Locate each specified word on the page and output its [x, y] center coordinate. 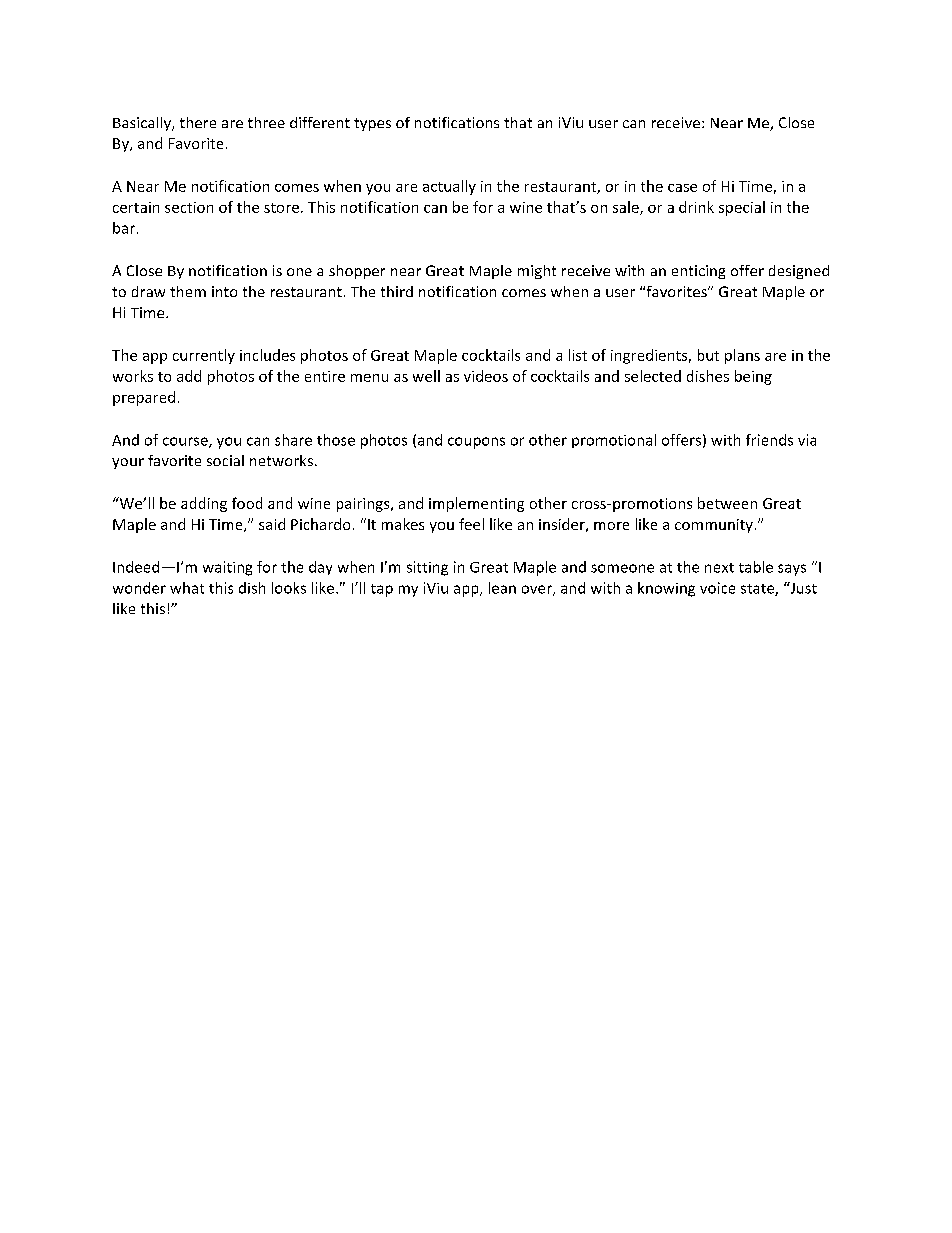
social [225, 460]
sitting [427, 568]
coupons [476, 443]
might [537, 272]
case [682, 188]
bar [124, 228]
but [708, 355]
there [198, 122]
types [372, 124]
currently [204, 356]
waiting [227, 568]
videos [486, 376]
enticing [698, 272]
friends [769, 440]
